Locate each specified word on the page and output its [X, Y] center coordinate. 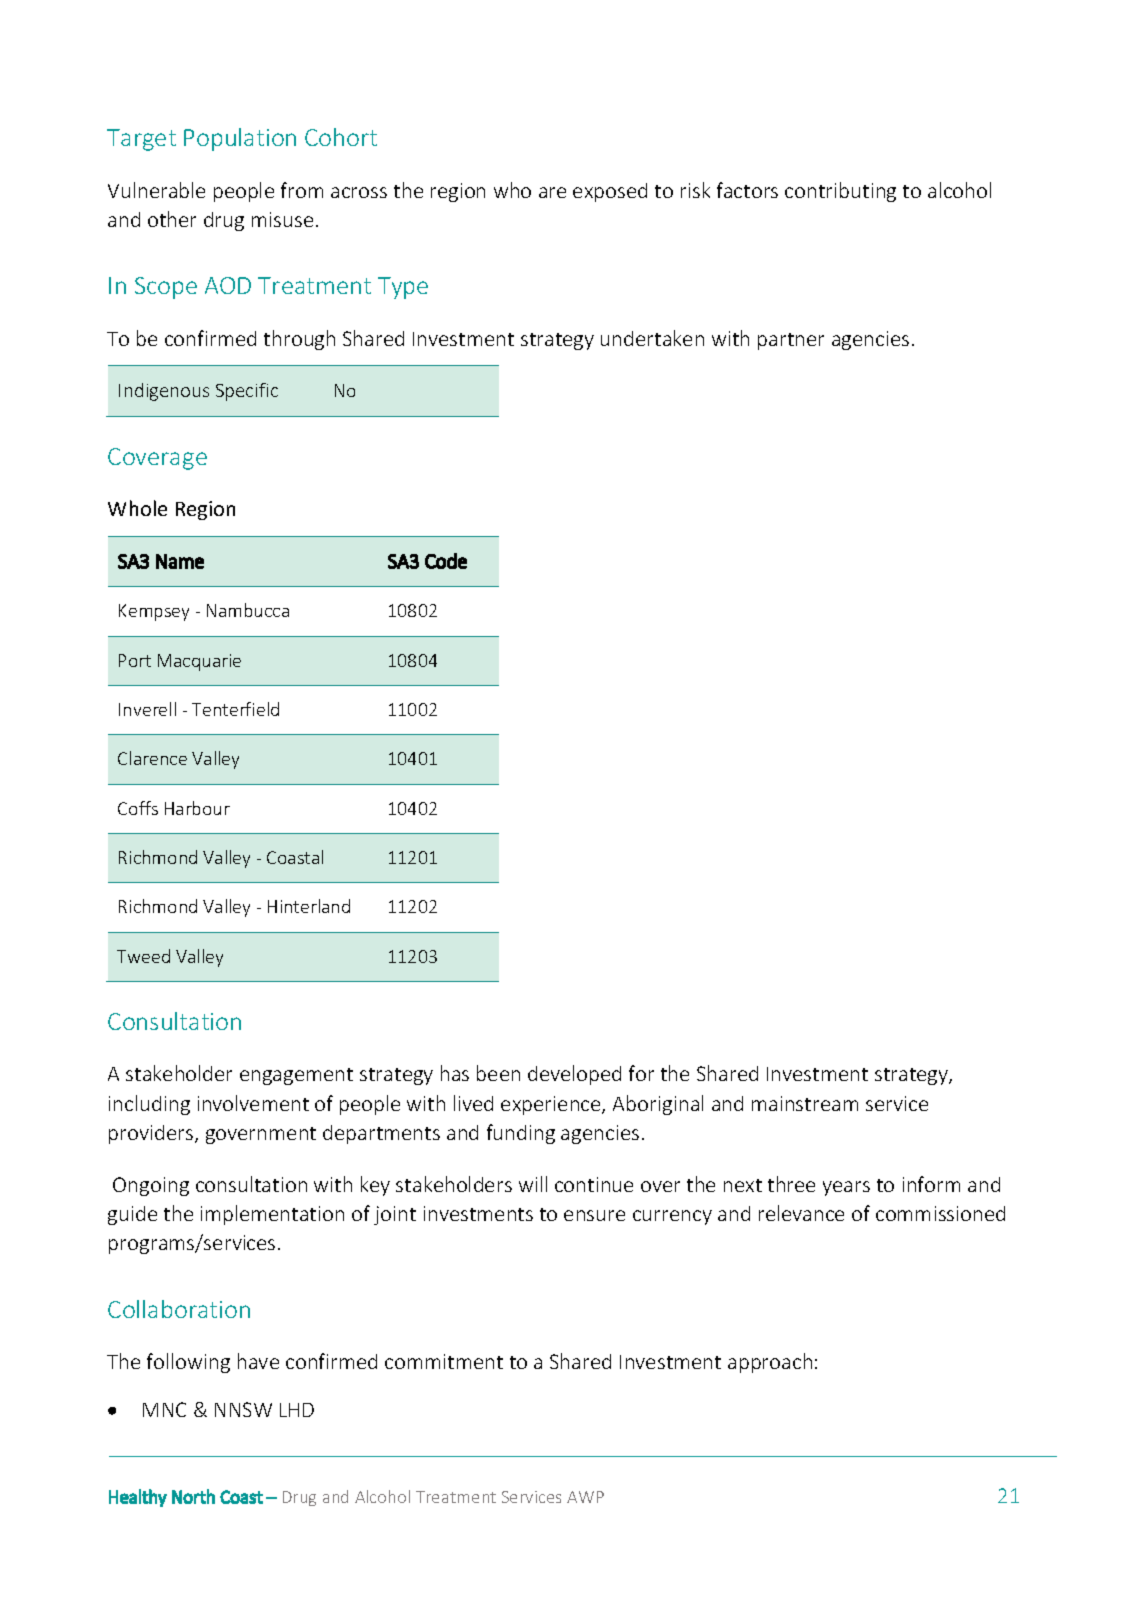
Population [240, 139]
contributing [840, 192]
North [193, 1496]
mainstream [805, 1103]
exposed [610, 192]
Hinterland [309, 906]
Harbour [197, 808]
